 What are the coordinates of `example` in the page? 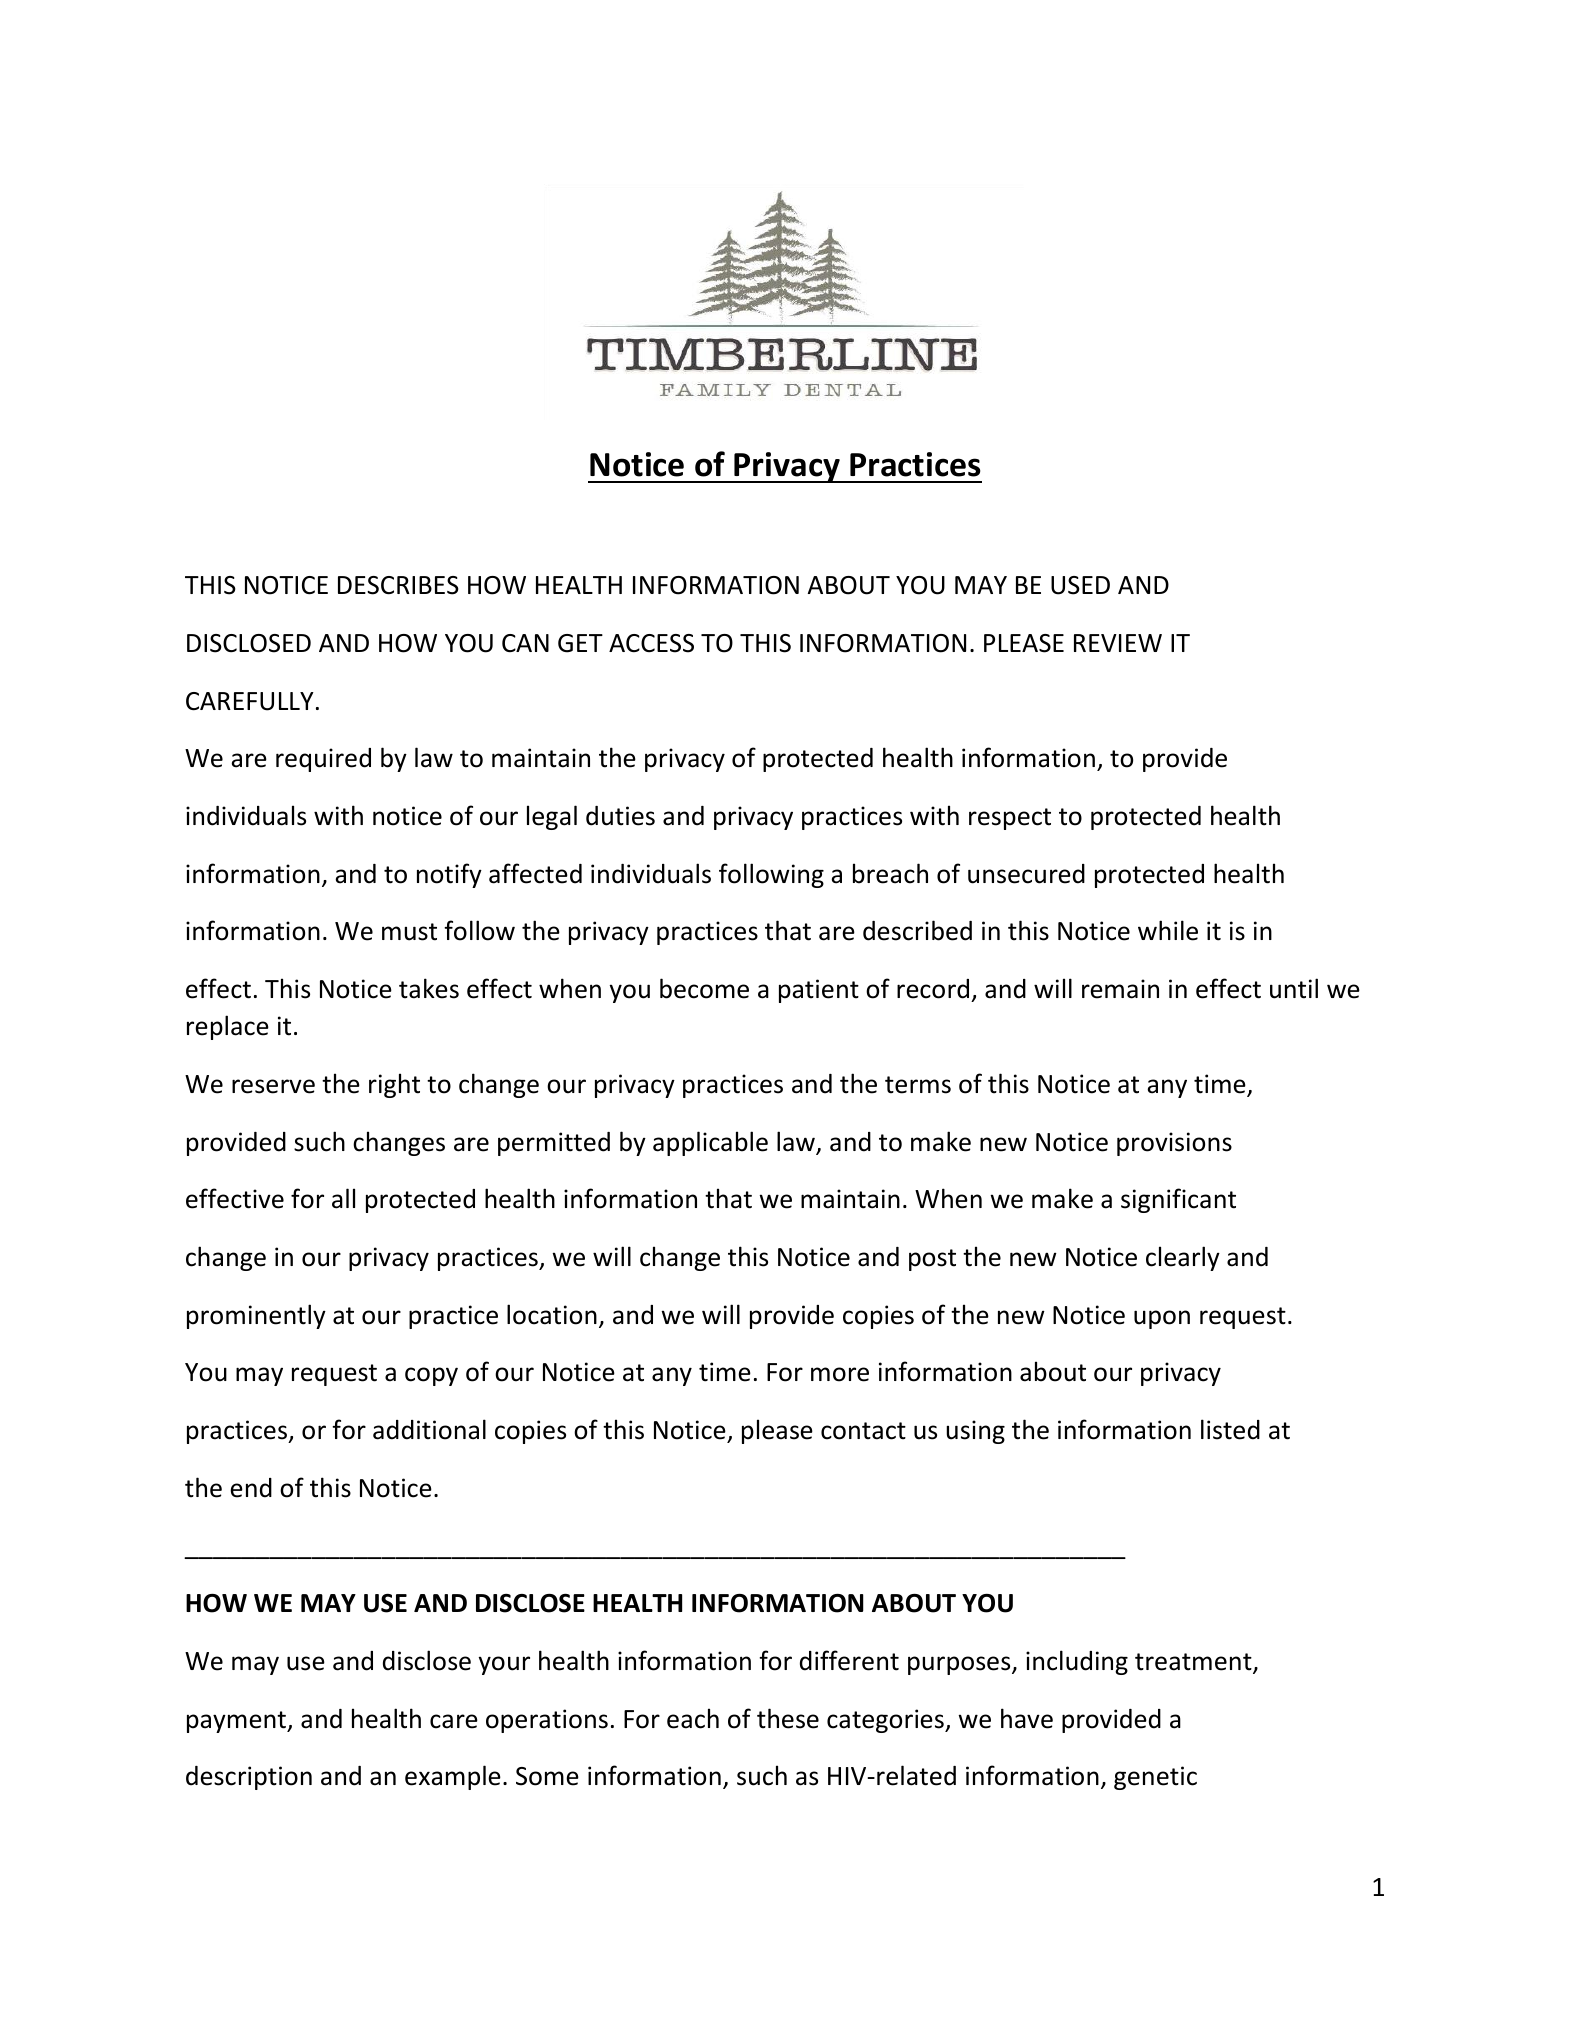 It's located at (453, 1777).
